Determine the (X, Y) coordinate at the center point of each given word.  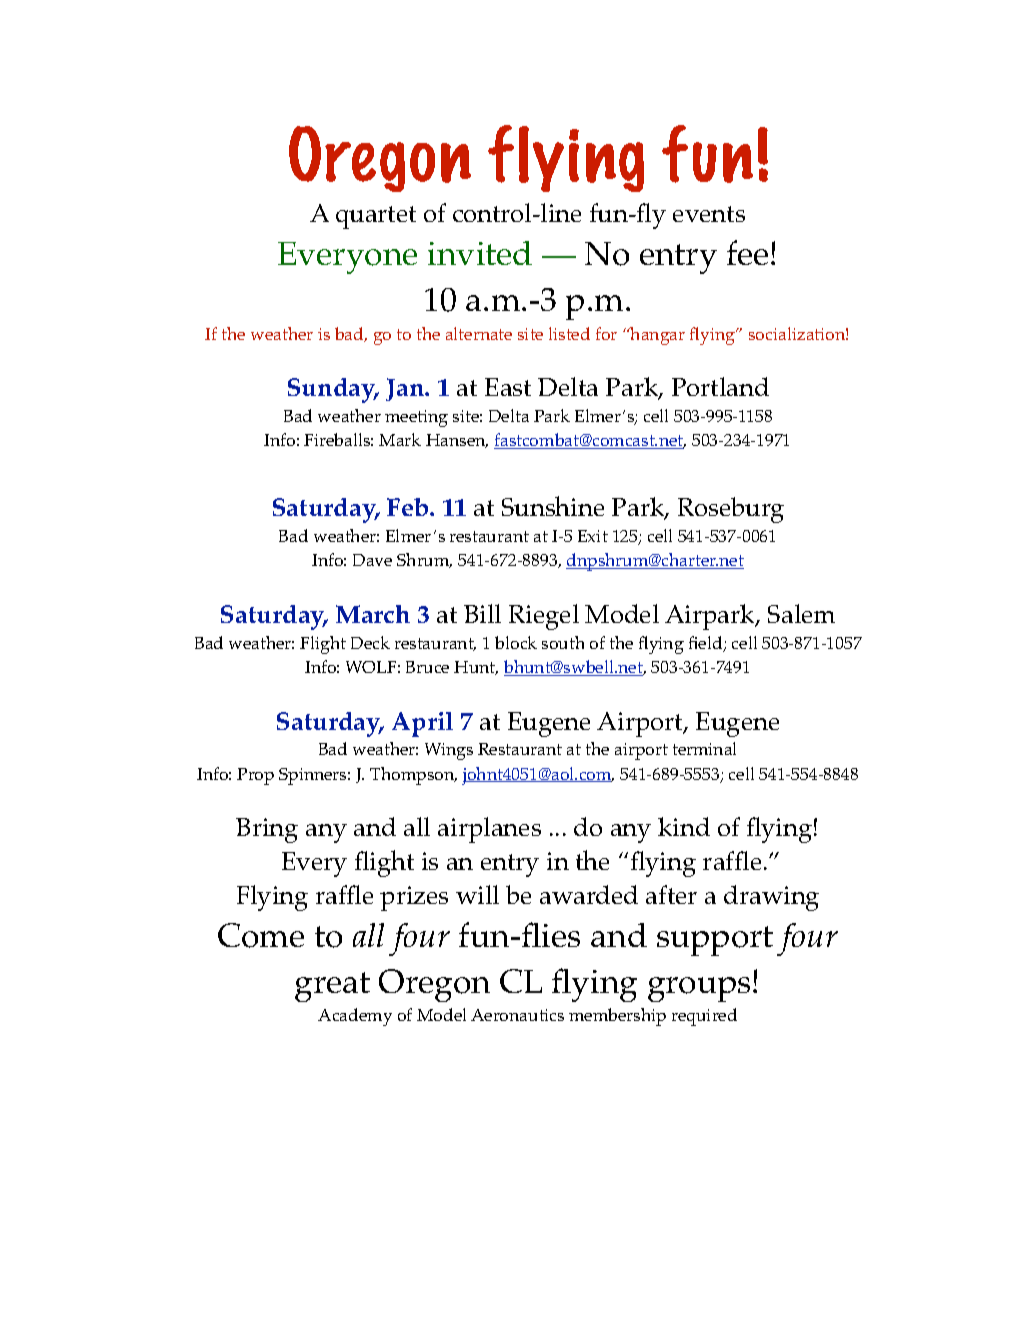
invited (480, 253)
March (373, 614)
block (516, 642)
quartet (376, 217)
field (707, 644)
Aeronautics (517, 1015)
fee (747, 252)
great (332, 987)
